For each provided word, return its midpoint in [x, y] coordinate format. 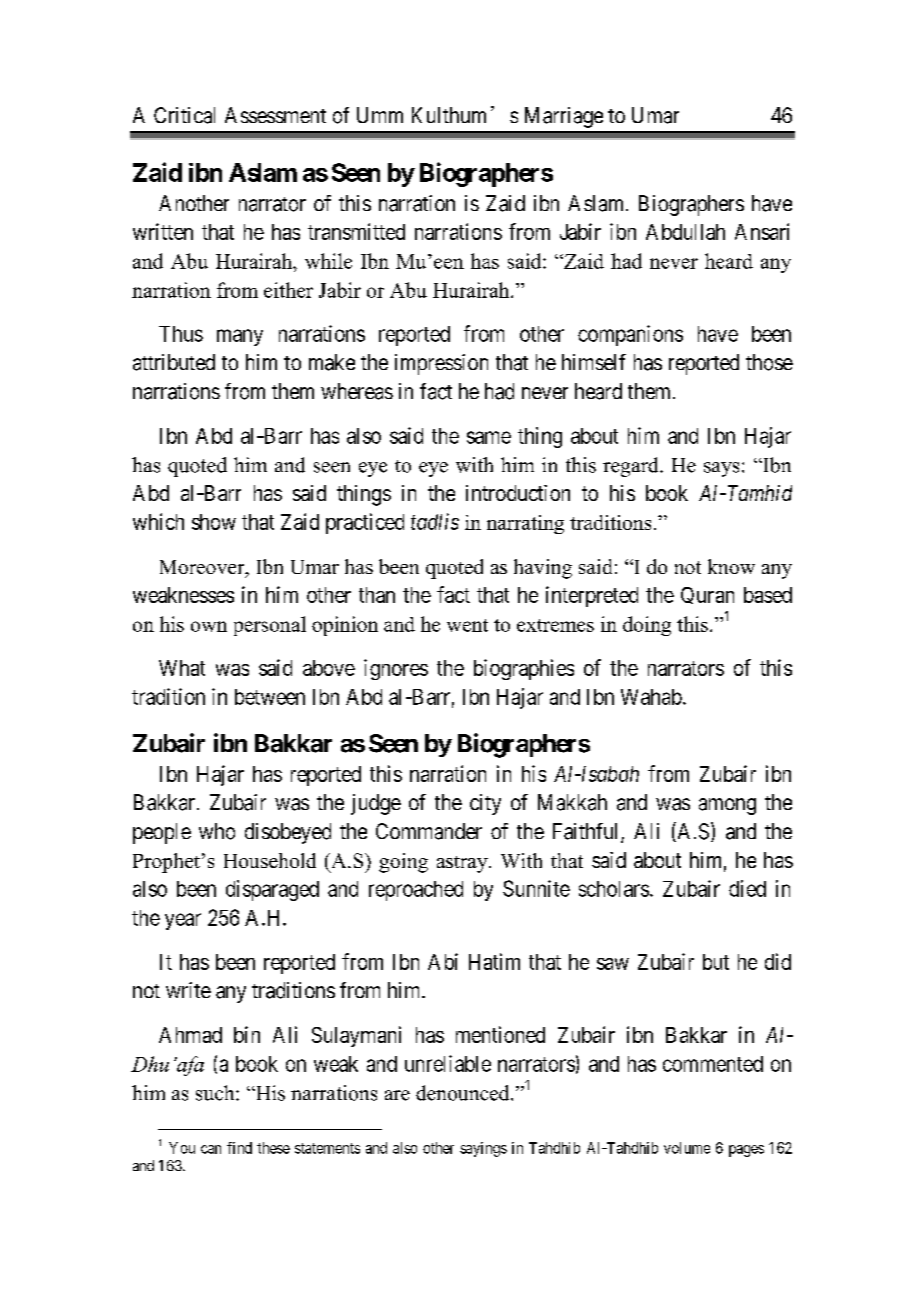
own [209, 626]
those [769, 362]
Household [270, 860]
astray [463, 864]
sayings [483, 1149]
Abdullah [685, 232]
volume [687, 1148]
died [747, 888]
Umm [380, 115]
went [467, 625]
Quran [707, 595]
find [239, 1148]
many [240, 337]
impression [441, 364]
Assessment [275, 115]
